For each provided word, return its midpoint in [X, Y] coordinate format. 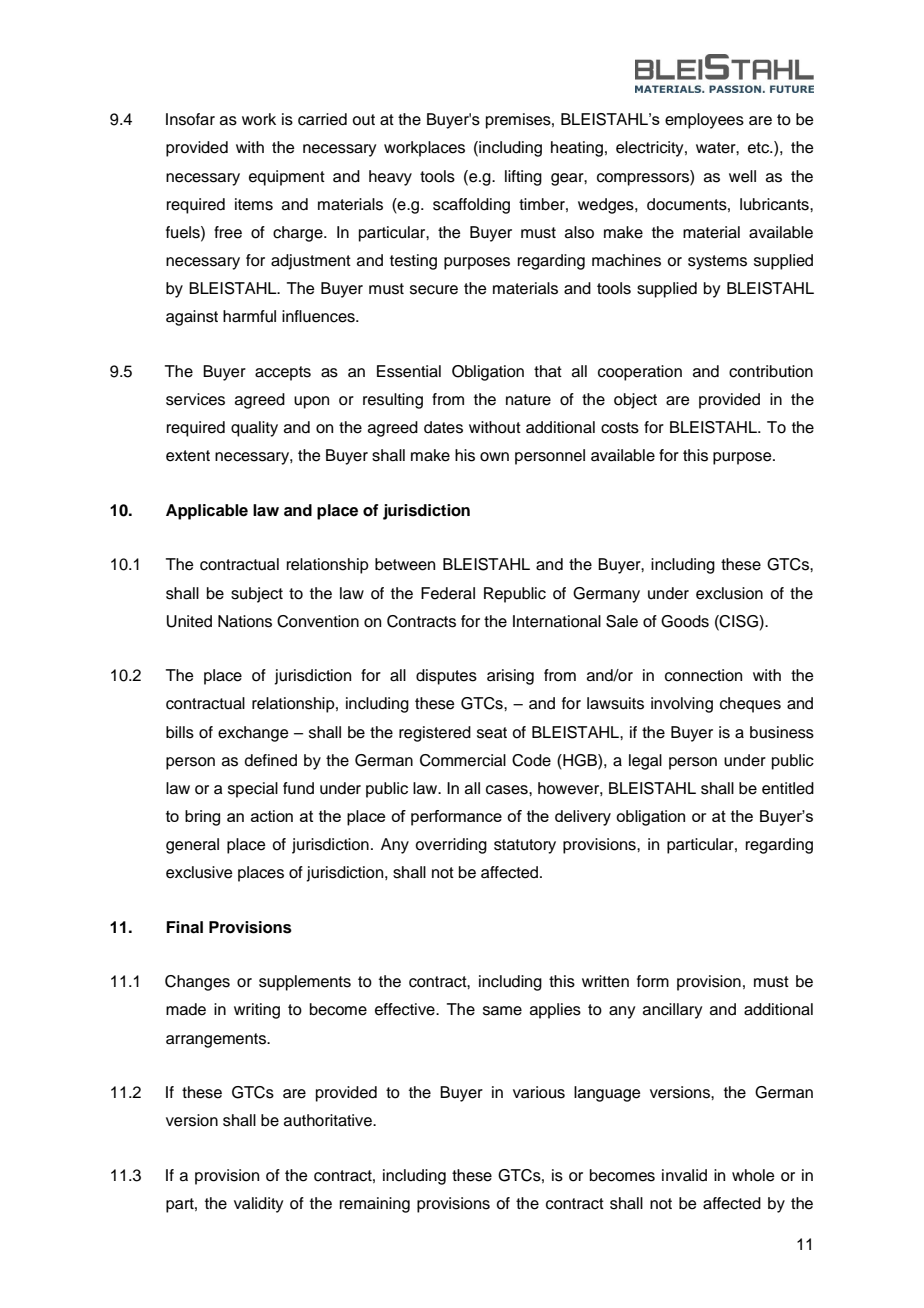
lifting [523, 178]
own [494, 457]
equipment [287, 178]
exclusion [729, 593]
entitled [788, 788]
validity [258, 1205]
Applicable [207, 512]
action [272, 816]
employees [704, 121]
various [539, 1092]
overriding [451, 846]
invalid [684, 1175]
